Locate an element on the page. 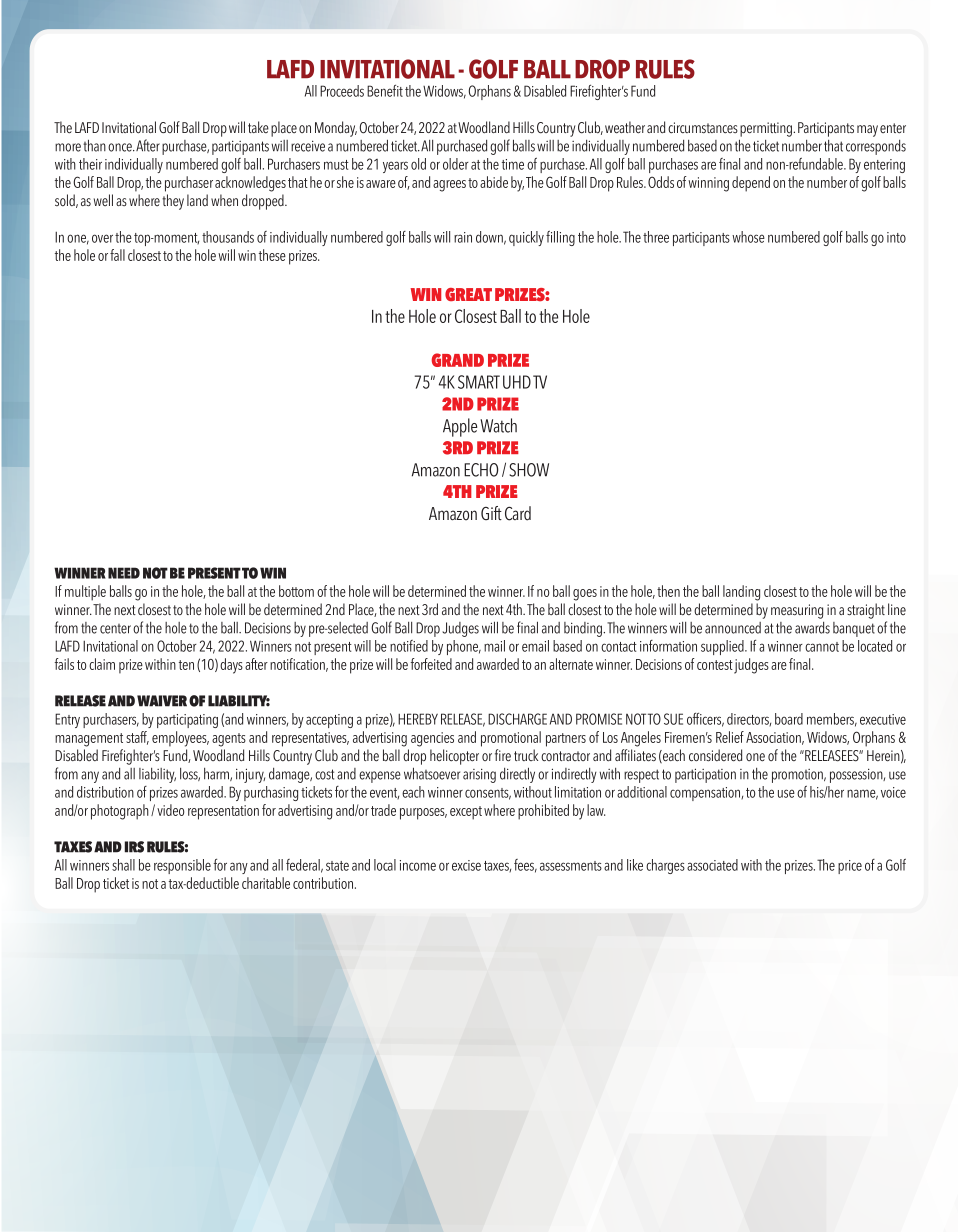  responsible is located at coordinates (182, 866).
